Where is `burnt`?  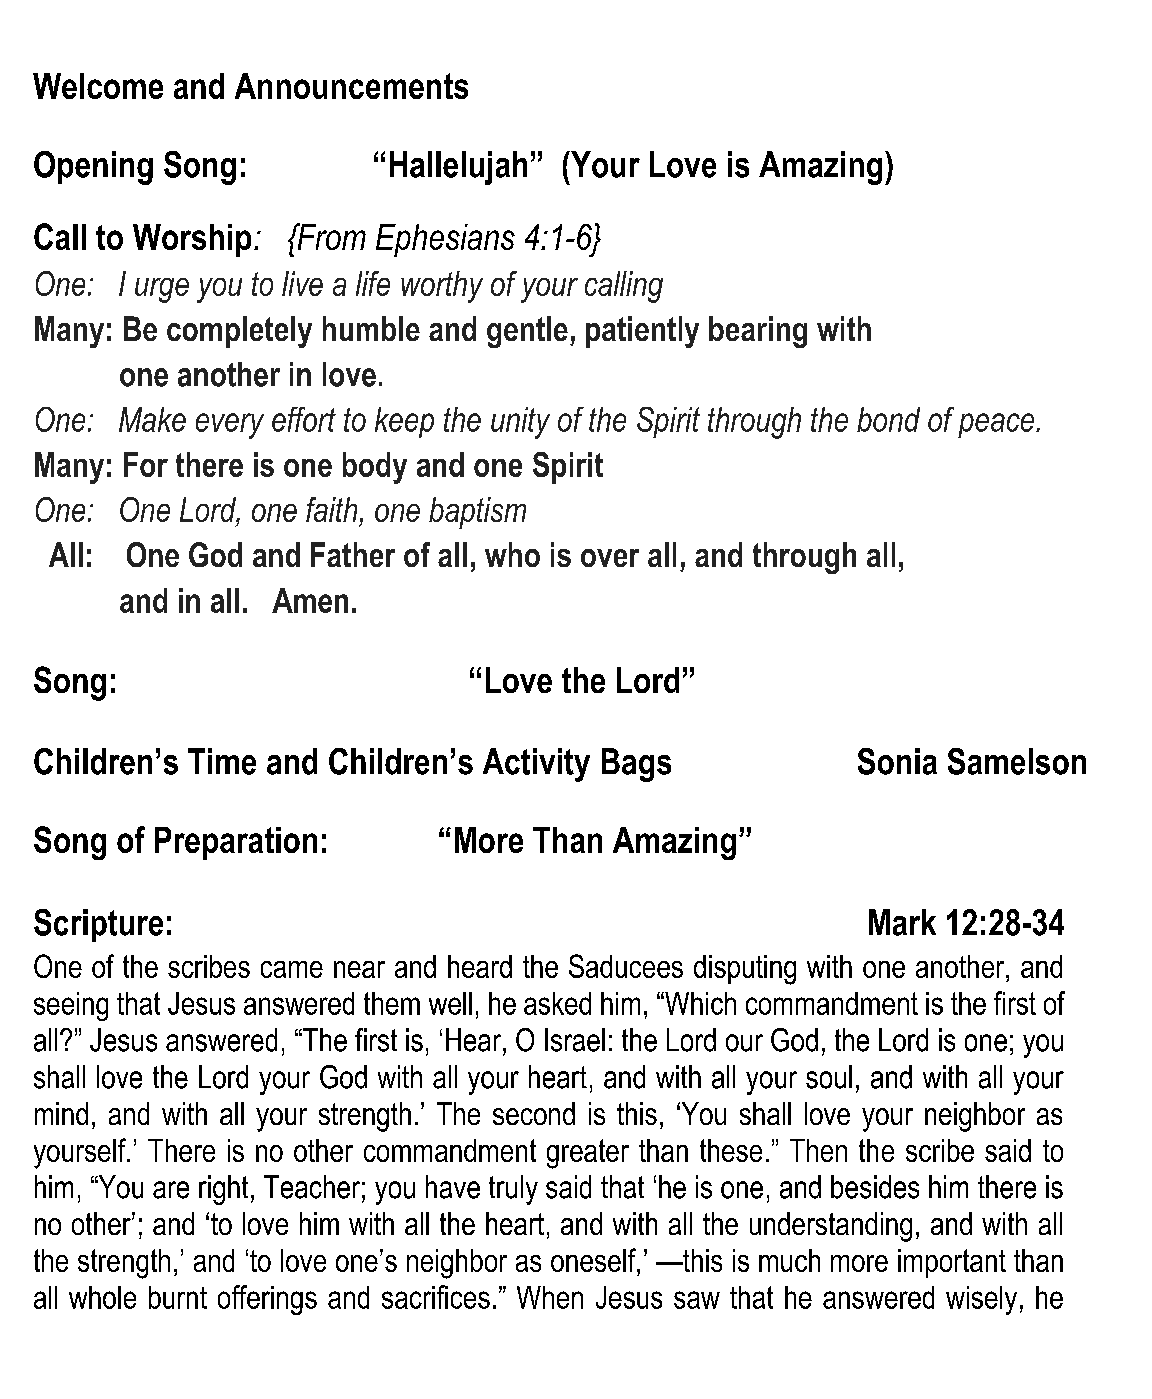 burnt is located at coordinates (178, 1297).
